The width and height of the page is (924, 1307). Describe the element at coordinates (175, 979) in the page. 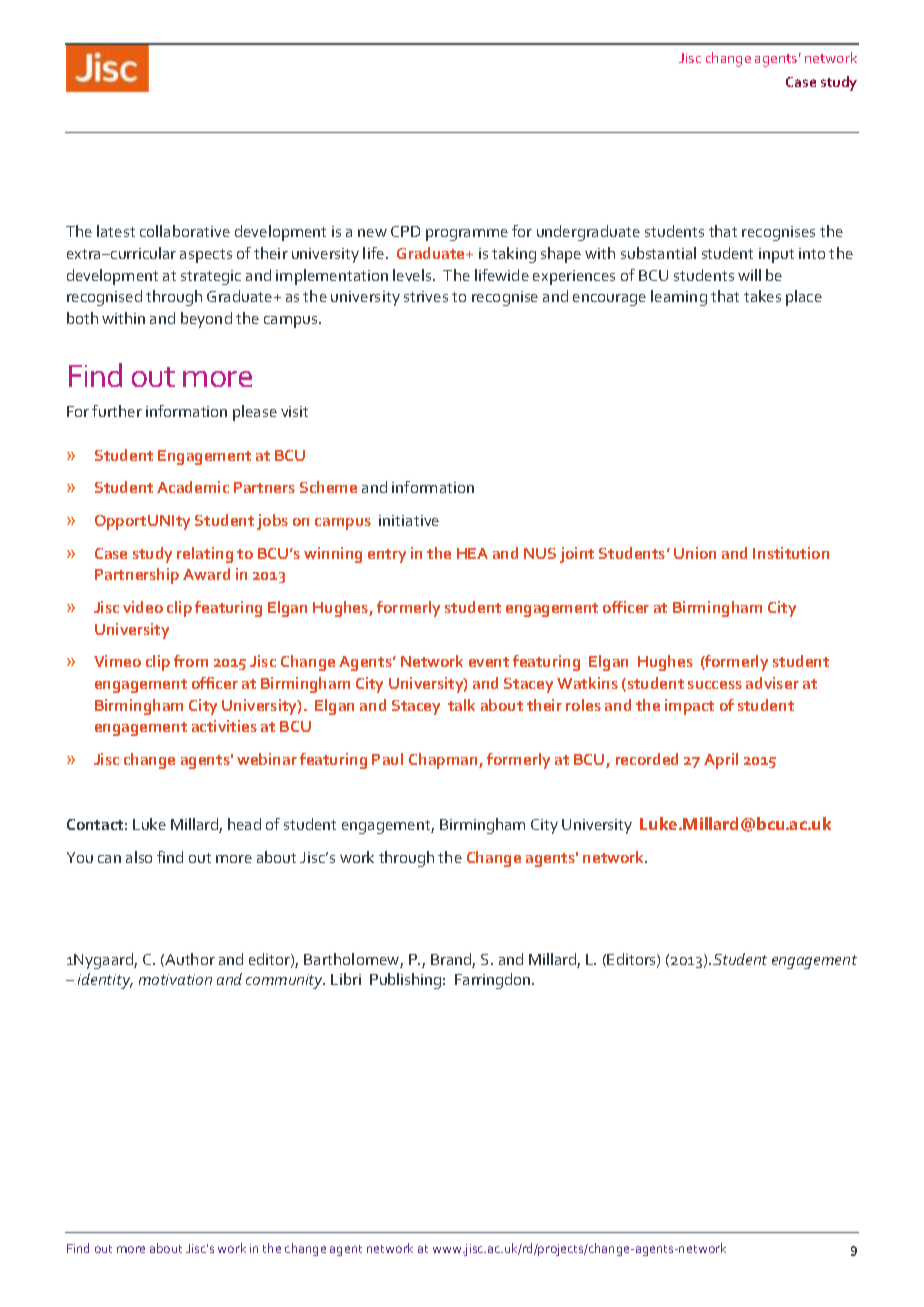

I see `motivation` at that location.
